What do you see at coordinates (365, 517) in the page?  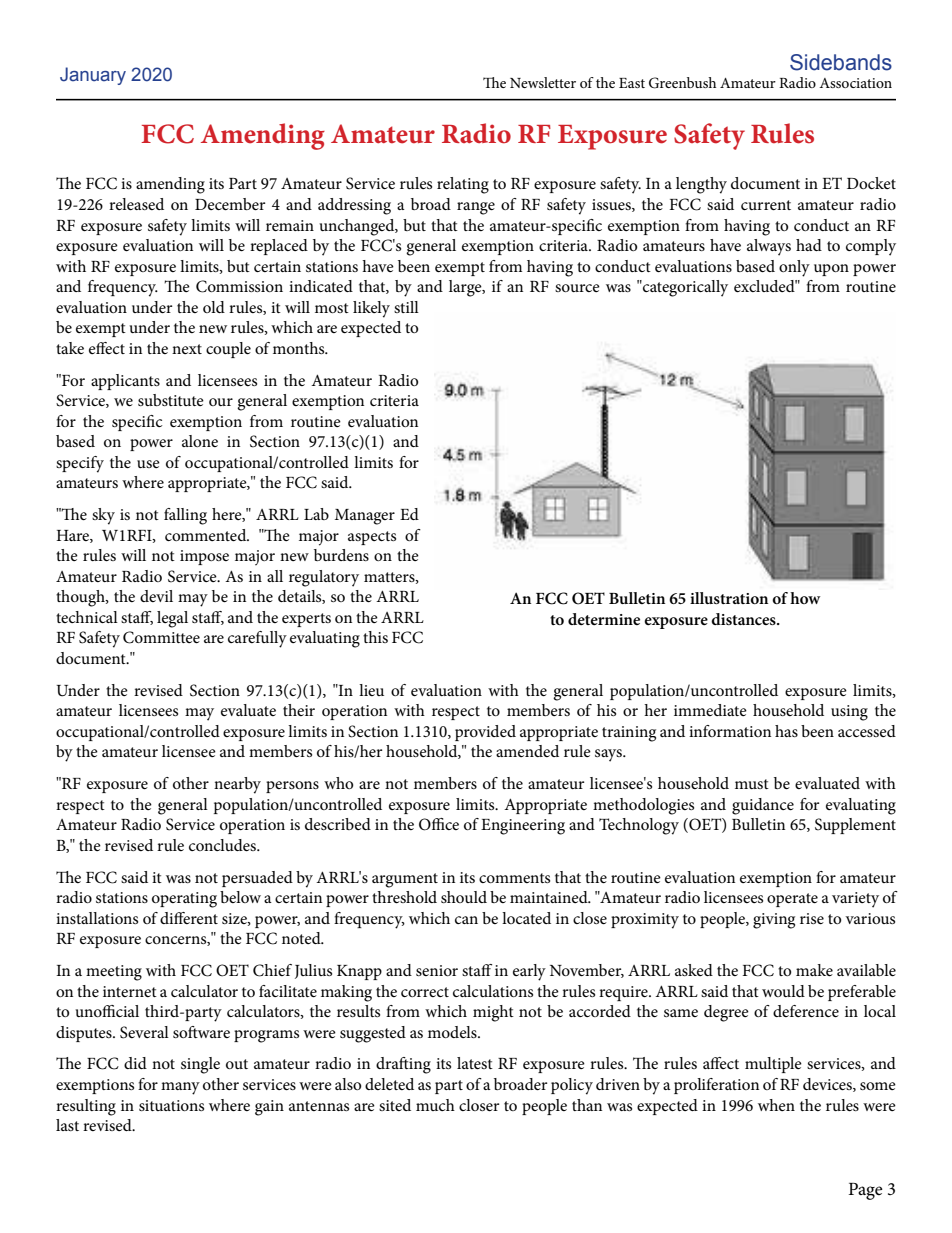 I see `Manager` at bounding box center [365, 517].
